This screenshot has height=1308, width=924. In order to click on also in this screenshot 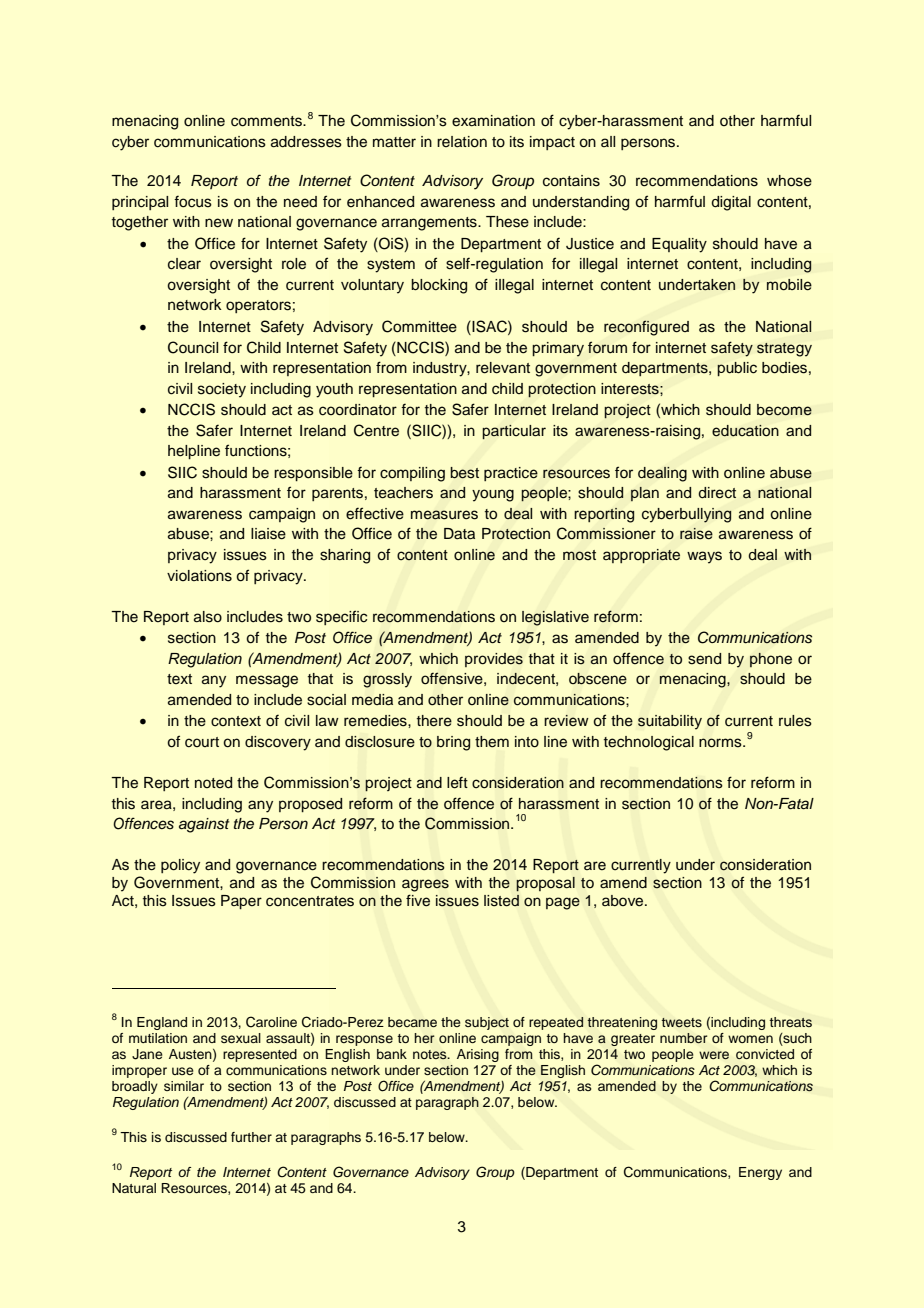, I will do `click(208, 617)`.
